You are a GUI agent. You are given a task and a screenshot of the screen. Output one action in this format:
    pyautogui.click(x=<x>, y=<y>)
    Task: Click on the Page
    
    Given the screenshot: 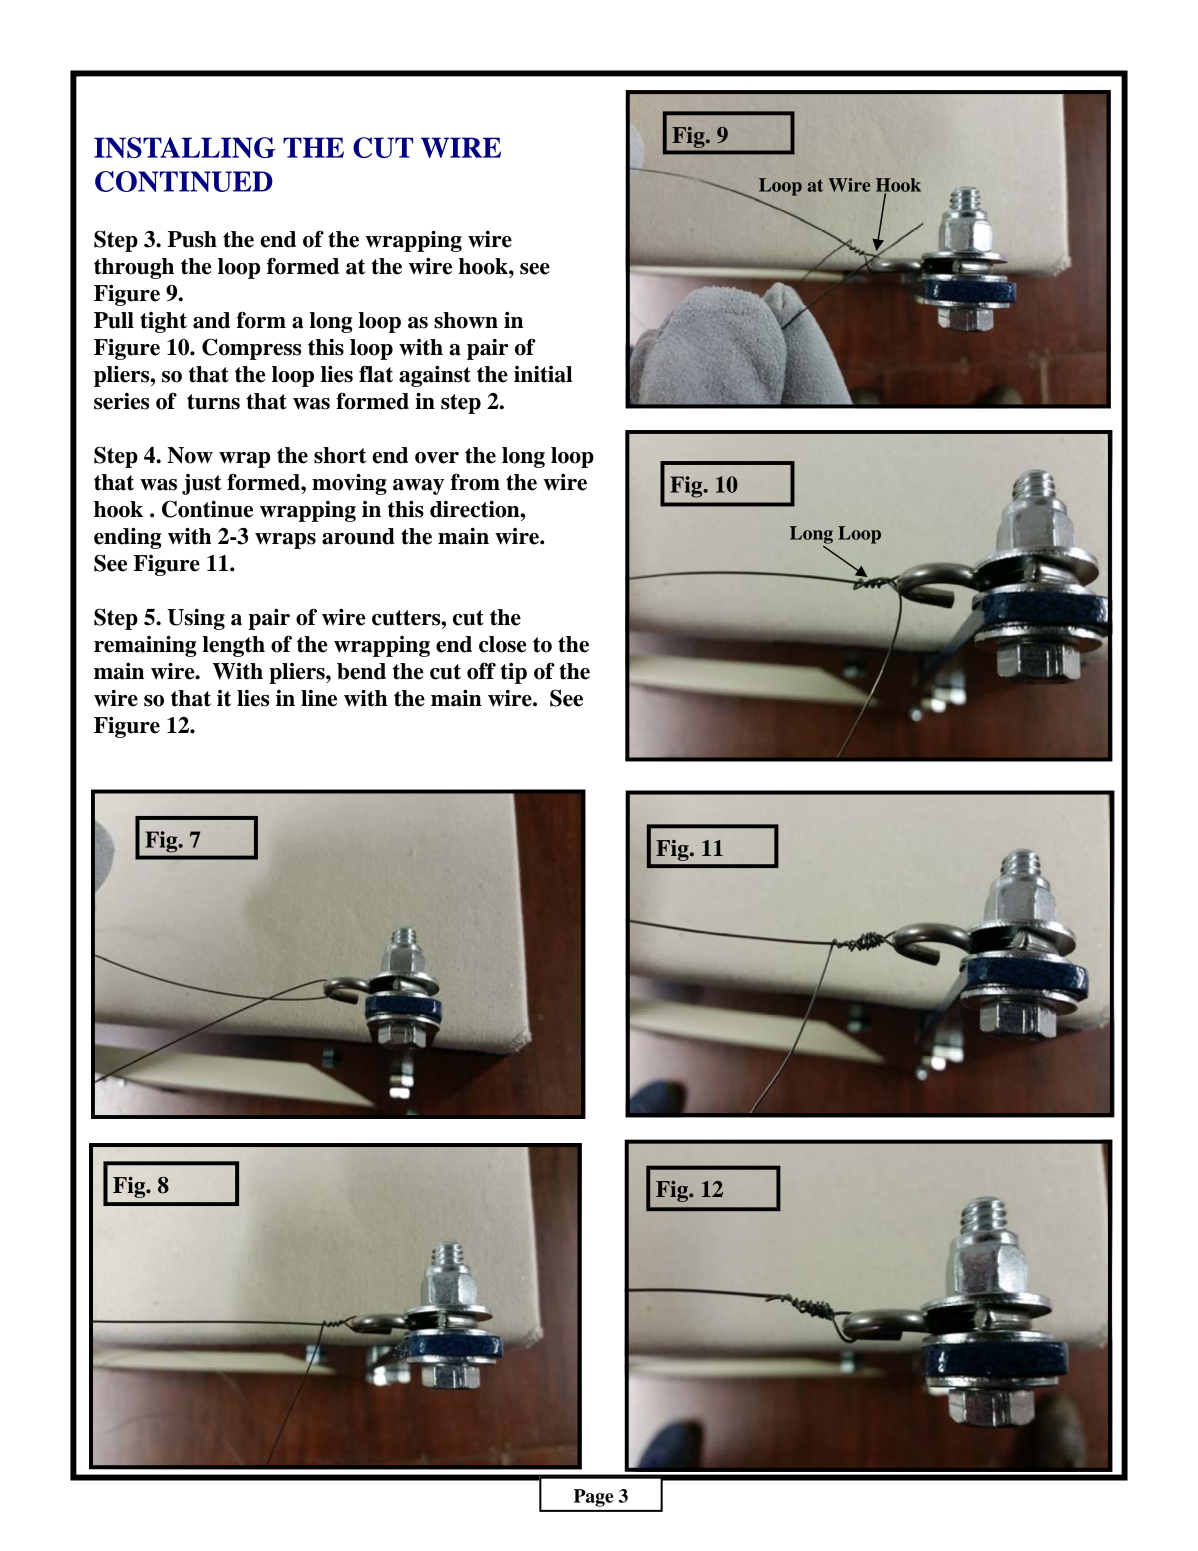 What is the action you would take?
    pyautogui.click(x=593, y=1498)
